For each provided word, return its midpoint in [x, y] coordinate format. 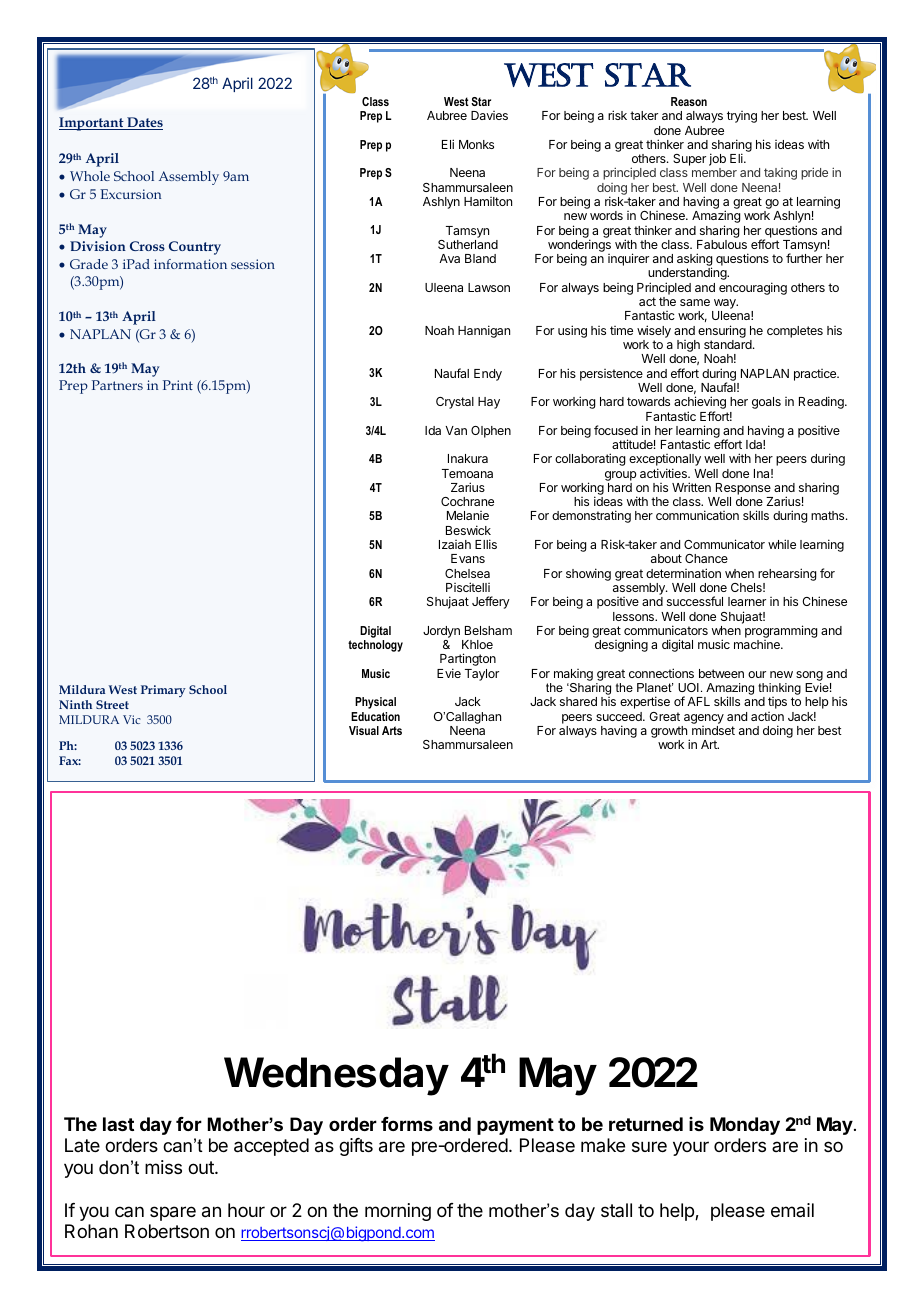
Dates [144, 123]
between [721, 673]
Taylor [482, 675]
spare [173, 1213]
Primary [163, 691]
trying [742, 117]
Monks [476, 144]
